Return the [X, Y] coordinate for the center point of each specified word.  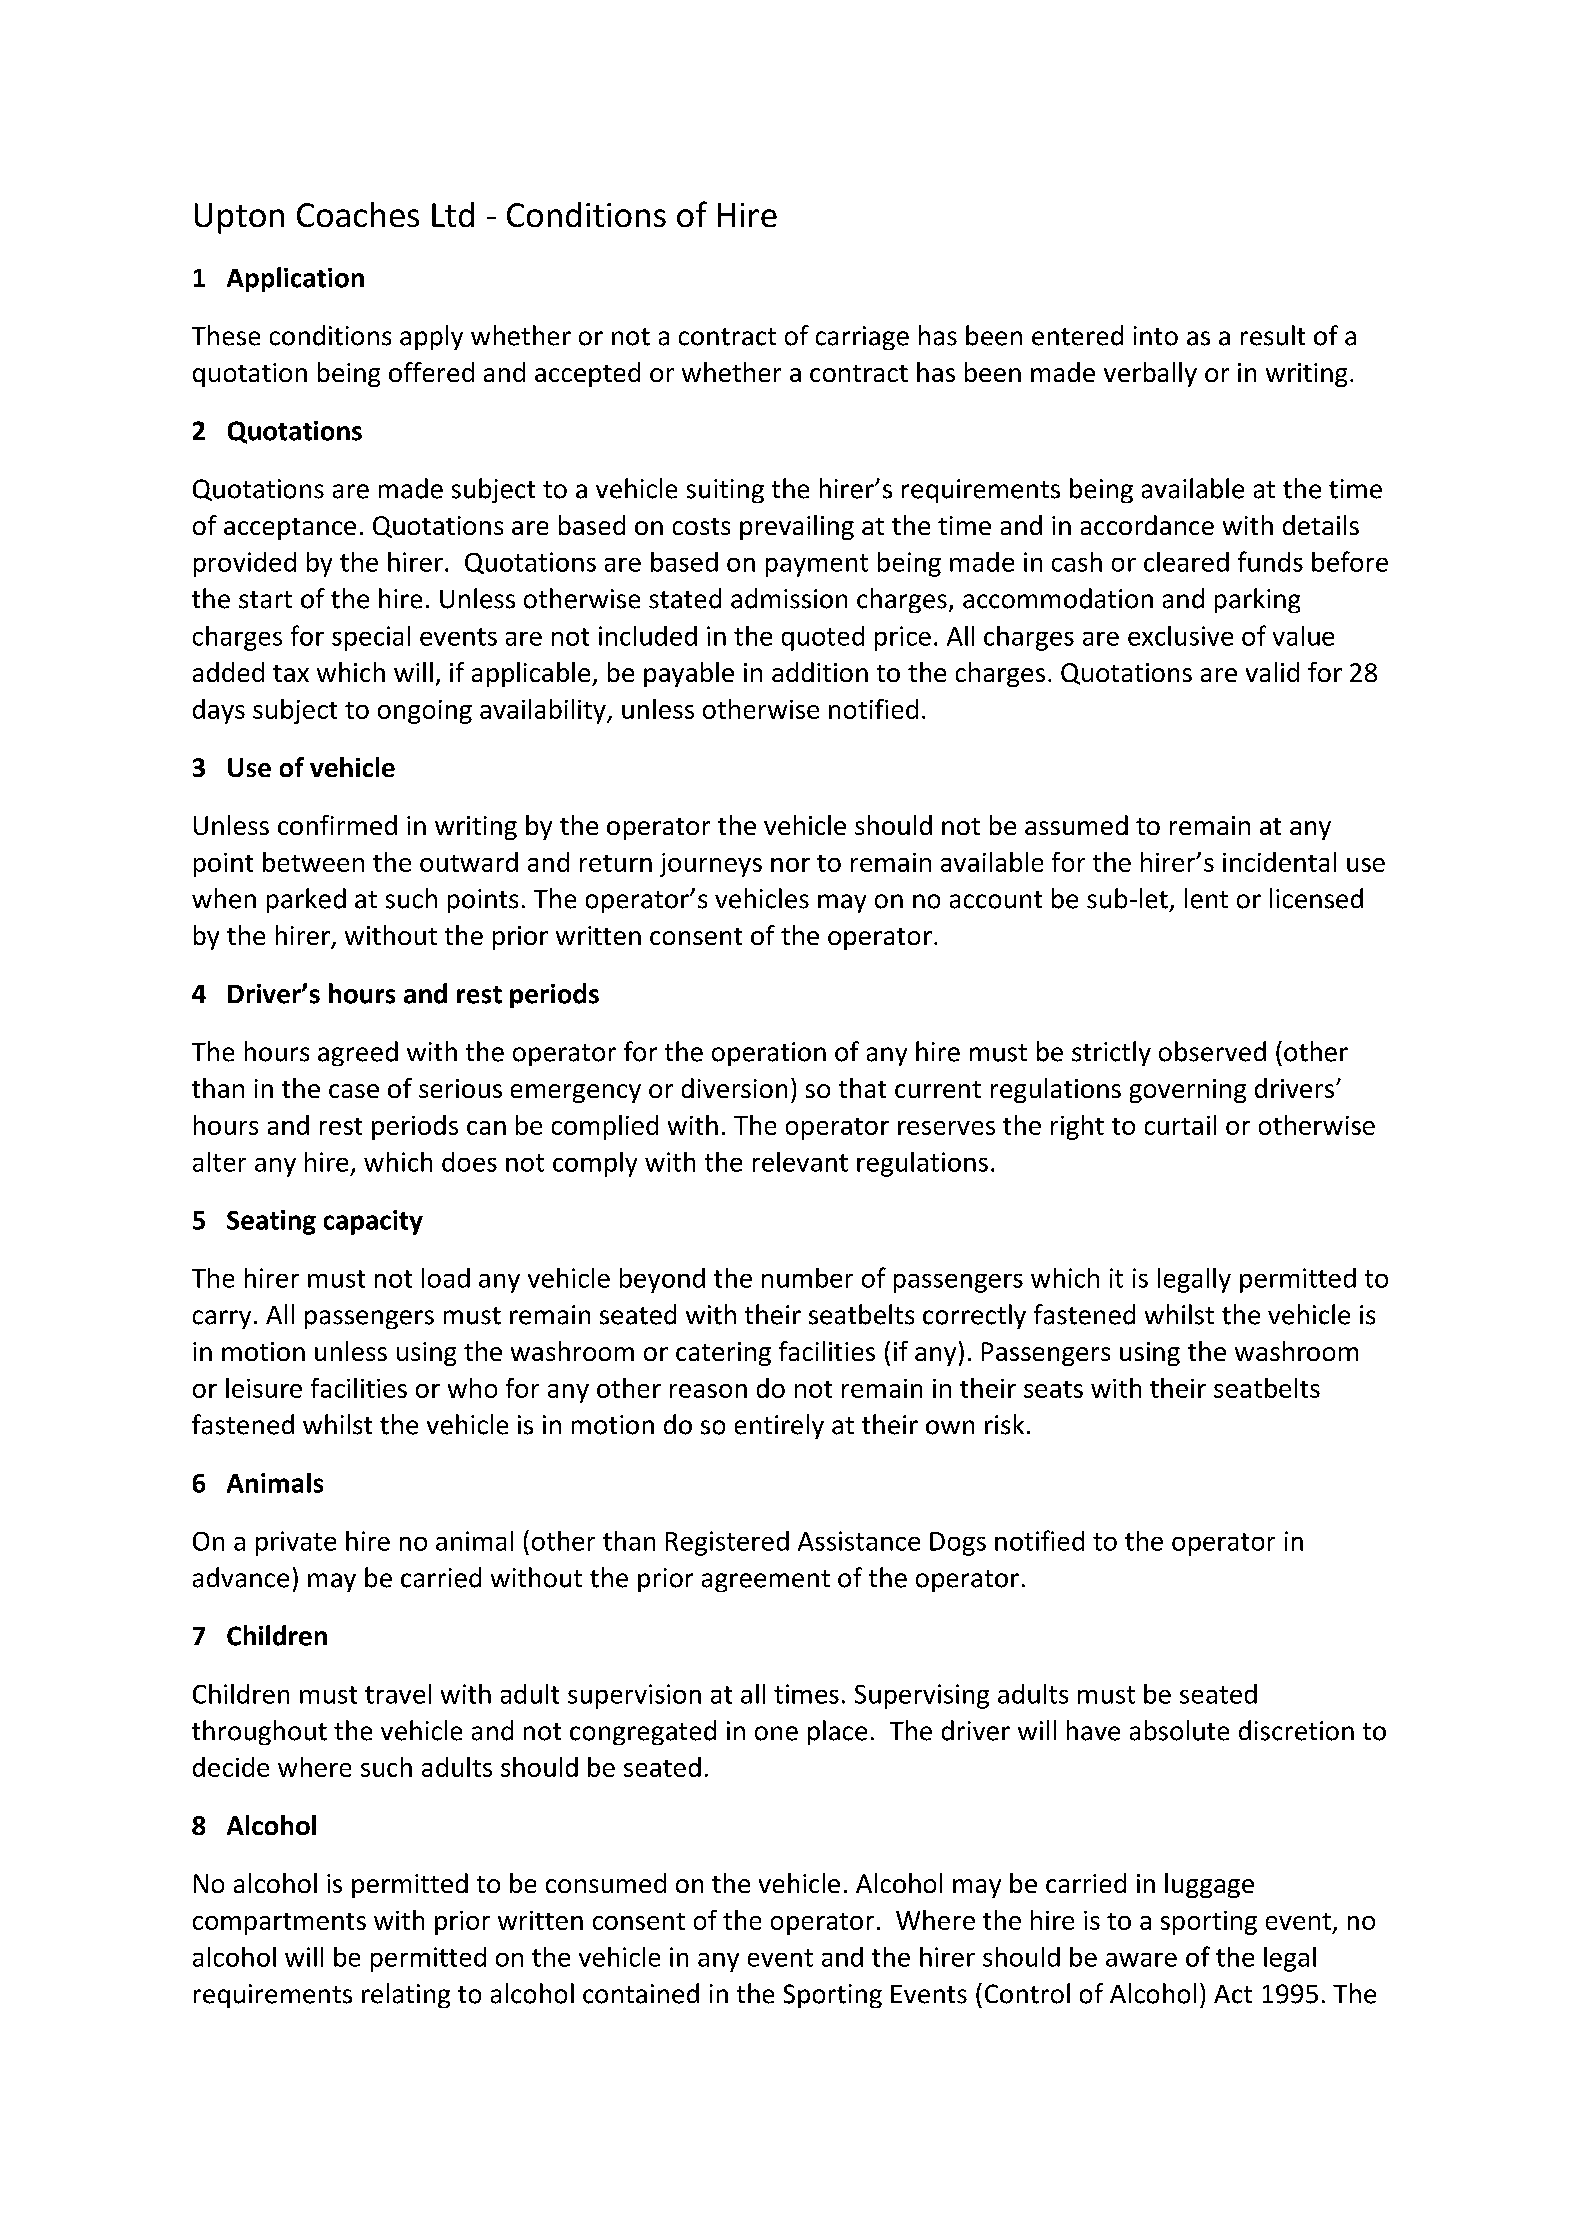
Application [295, 279]
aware [1141, 1960]
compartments [279, 1924]
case [354, 1091]
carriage [862, 338]
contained [641, 1993]
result [1273, 335]
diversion [734, 1088]
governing [1188, 1091]
